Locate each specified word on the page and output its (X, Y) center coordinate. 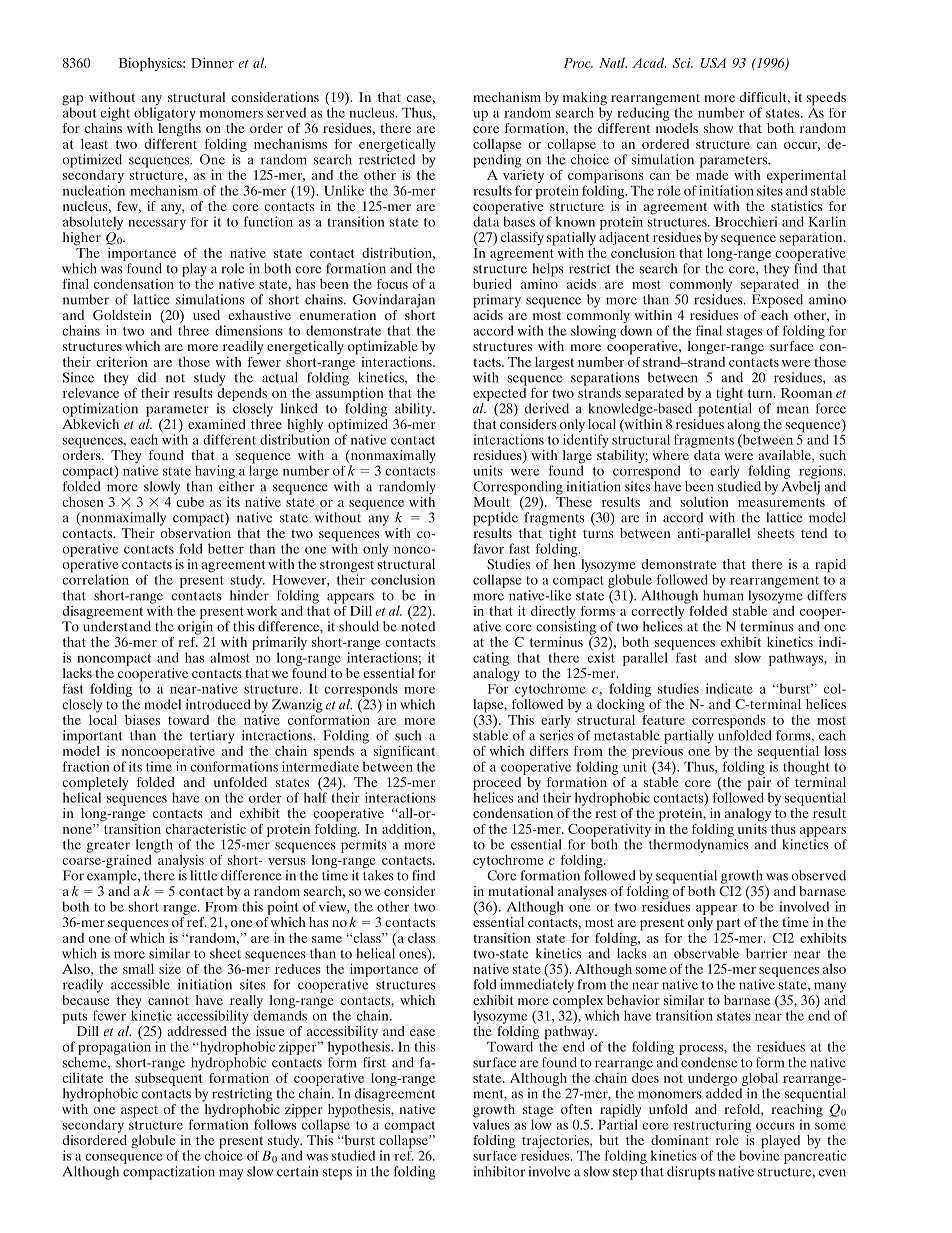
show (718, 128)
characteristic (206, 829)
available (785, 455)
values (491, 1123)
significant (404, 754)
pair (759, 783)
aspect (139, 1112)
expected (500, 394)
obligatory (165, 113)
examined (217, 424)
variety (522, 176)
